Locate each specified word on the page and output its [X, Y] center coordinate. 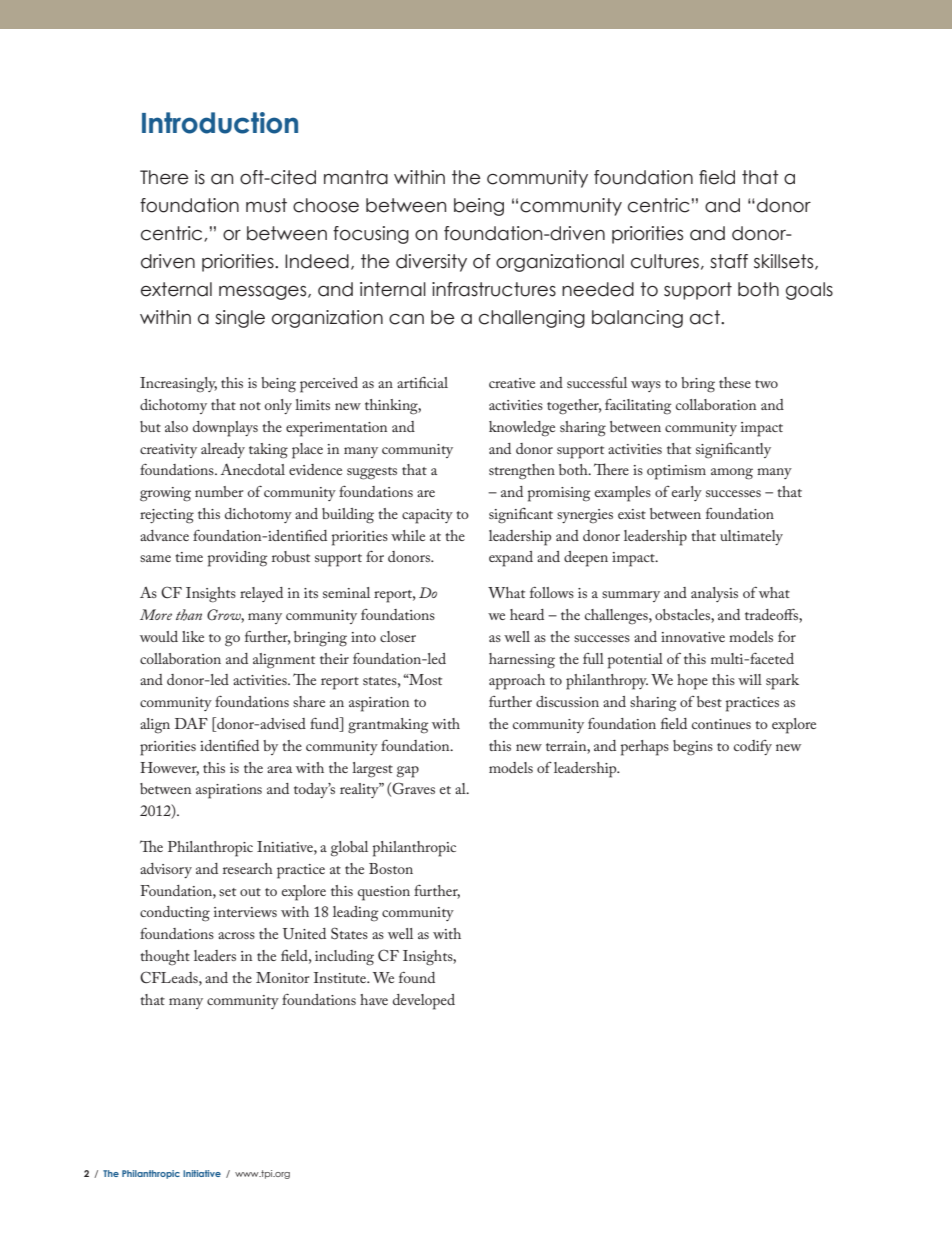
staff [729, 261]
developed [424, 1002]
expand [511, 559]
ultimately [751, 537]
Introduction [220, 123]
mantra [356, 177]
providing [237, 559]
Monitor [282, 977]
